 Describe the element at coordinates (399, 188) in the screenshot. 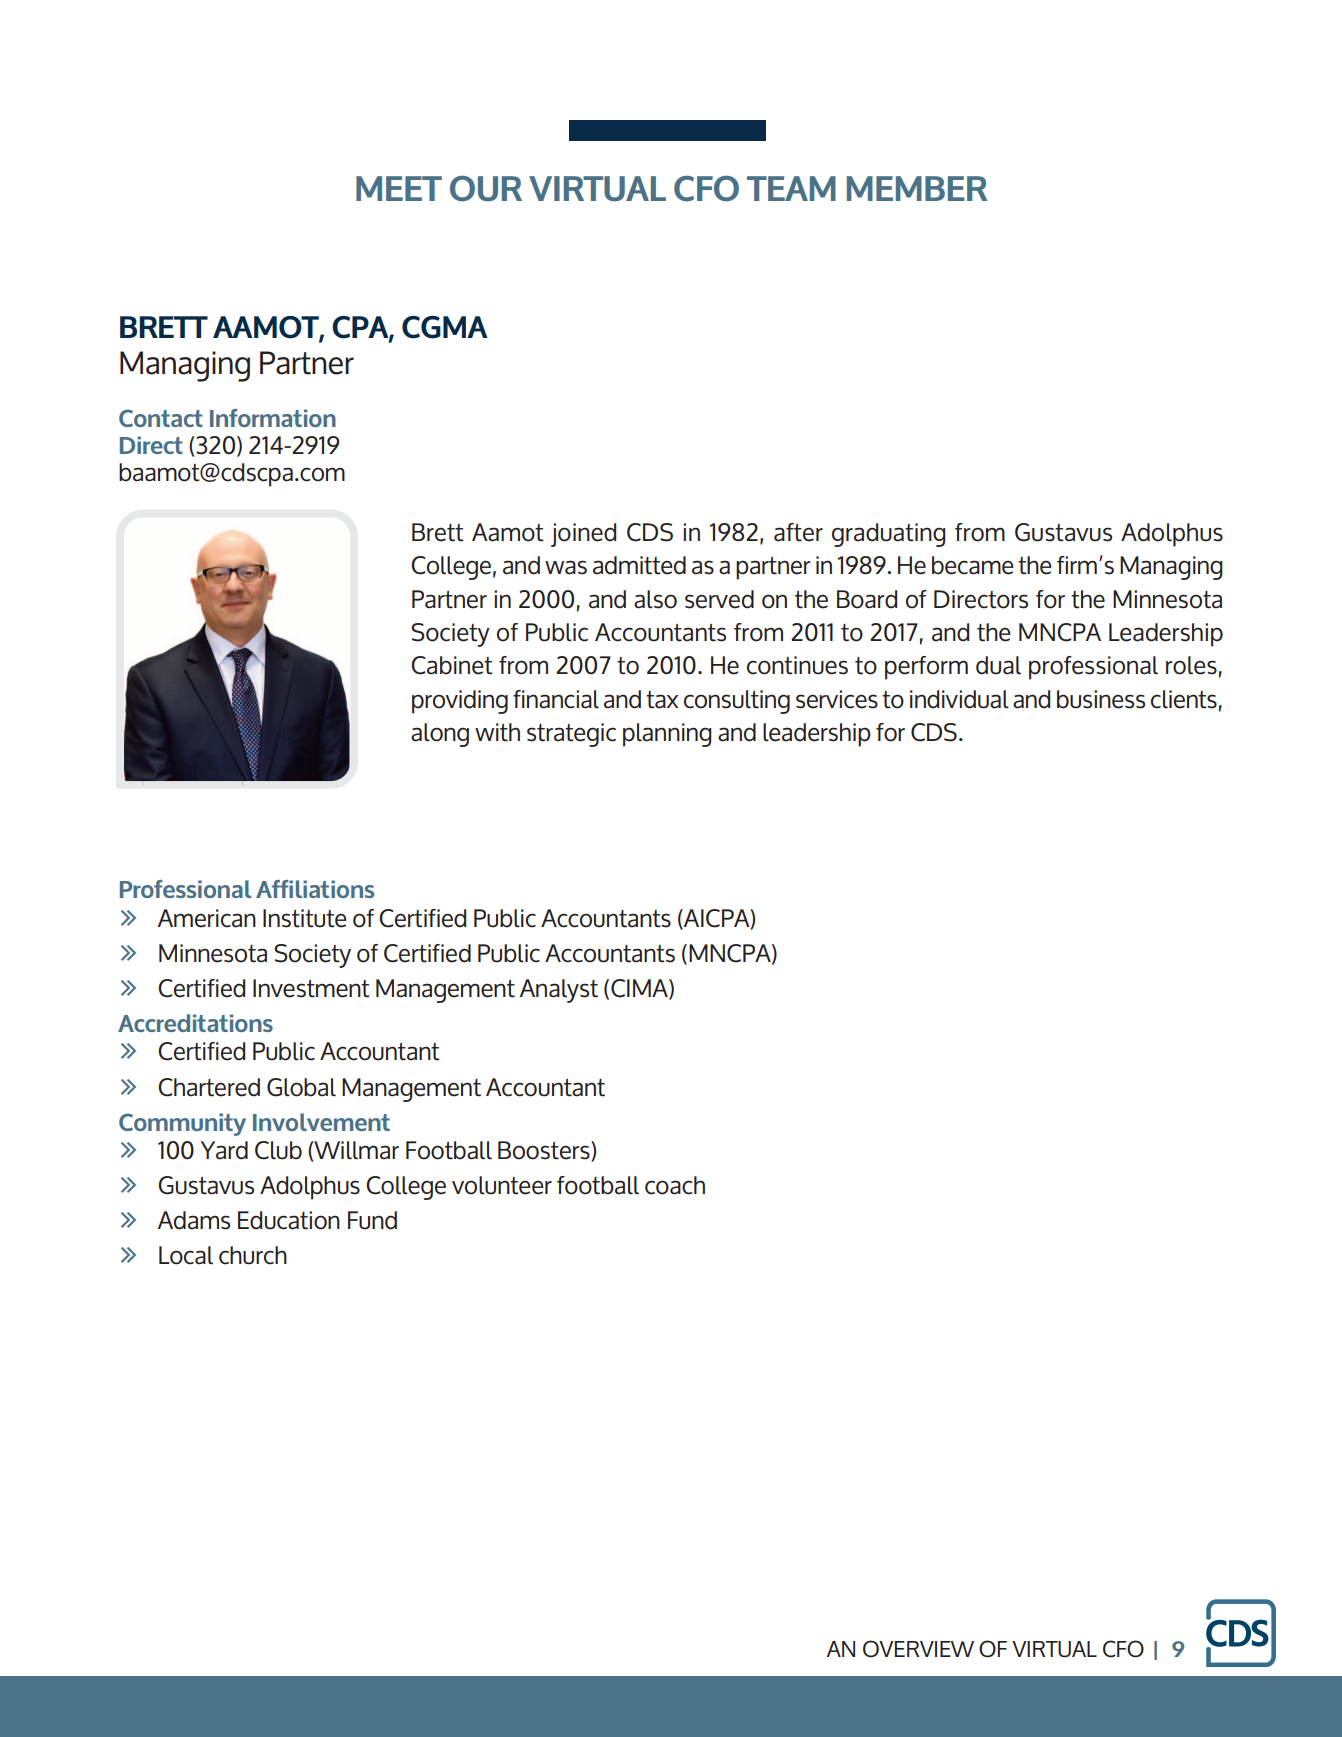

I see `MEET` at that location.
